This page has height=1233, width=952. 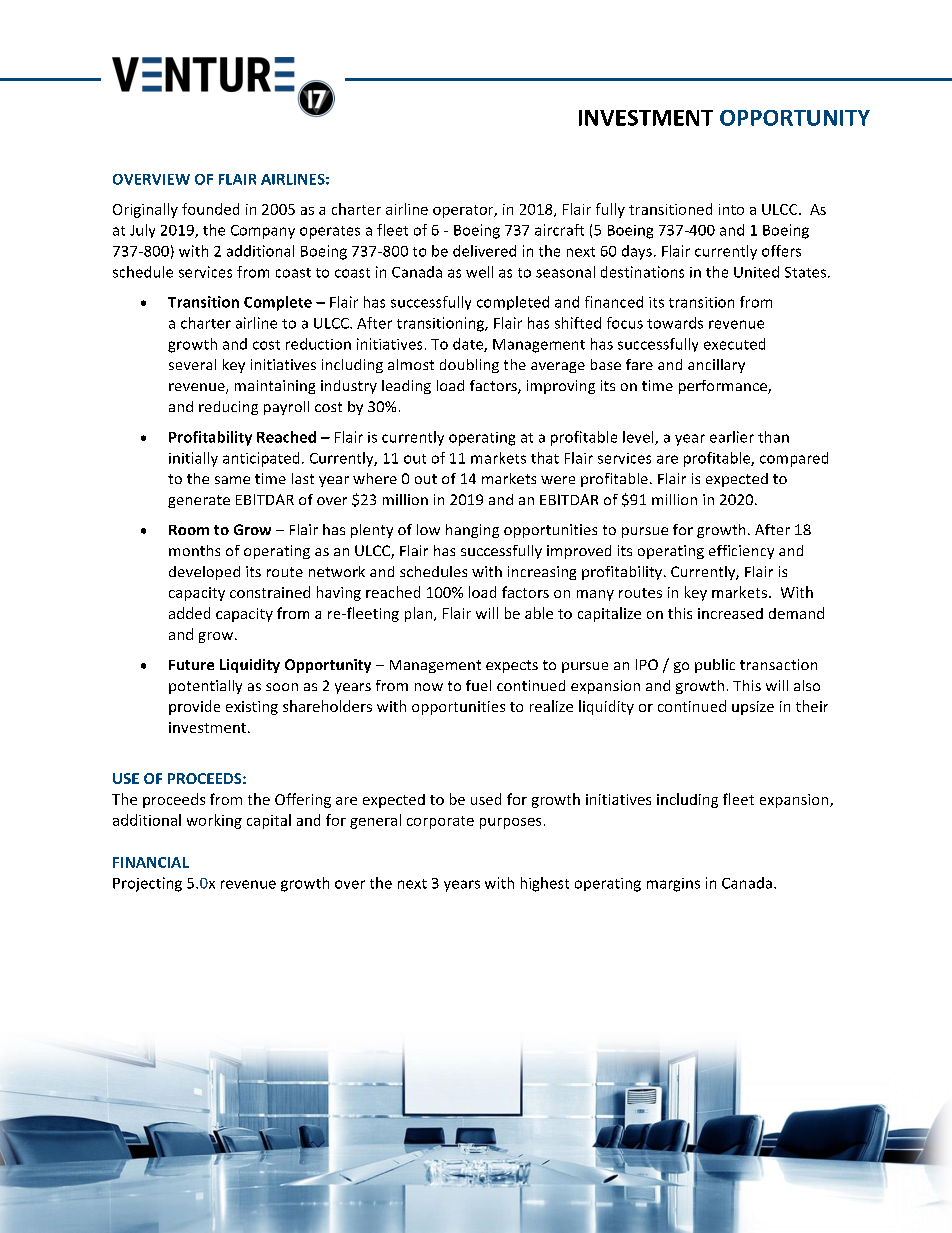 What do you see at coordinates (731, 209) in the page?
I see `into` at bounding box center [731, 209].
